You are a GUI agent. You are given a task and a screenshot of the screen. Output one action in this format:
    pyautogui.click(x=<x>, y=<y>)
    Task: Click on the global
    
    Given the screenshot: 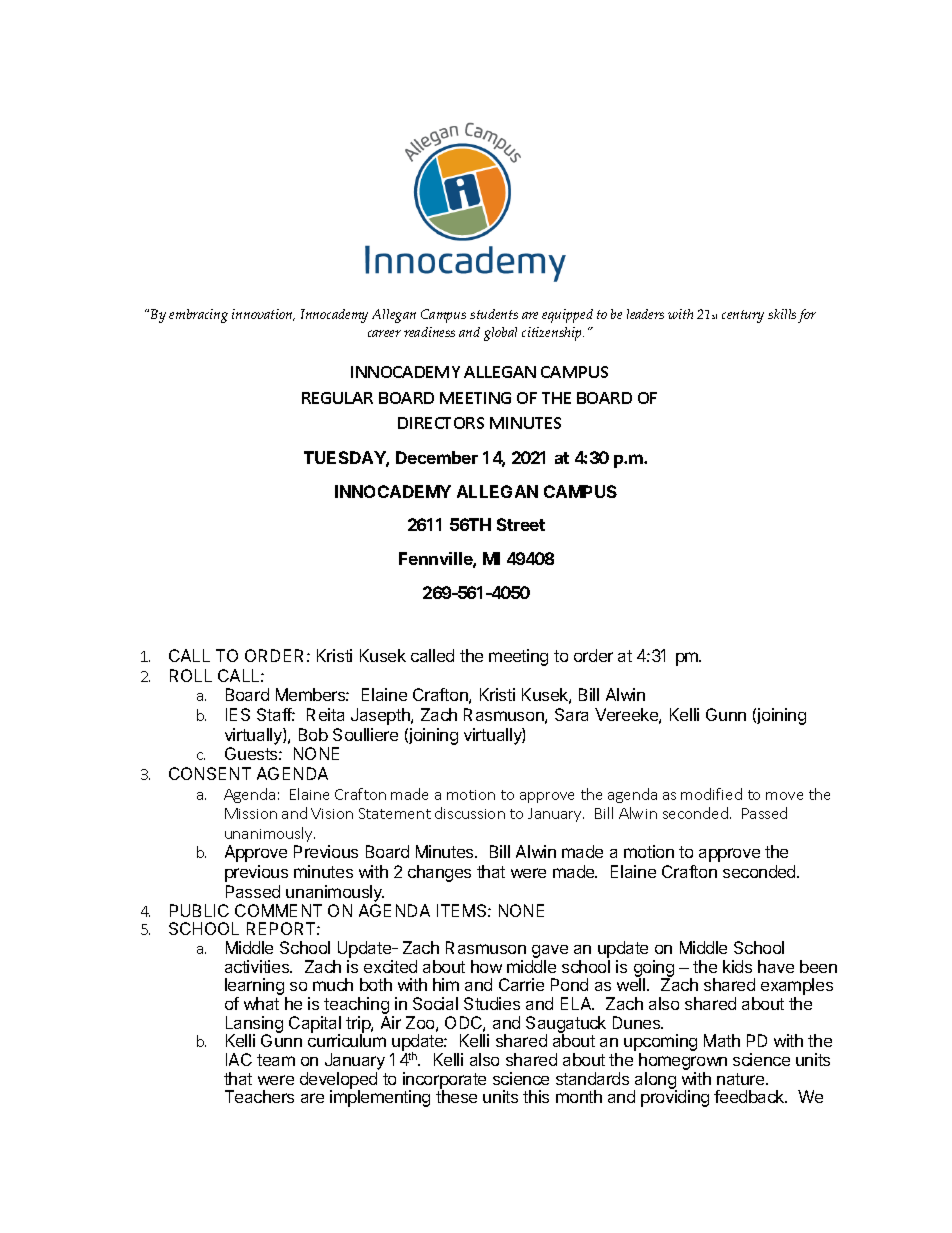 What is the action you would take?
    pyautogui.click(x=500, y=334)
